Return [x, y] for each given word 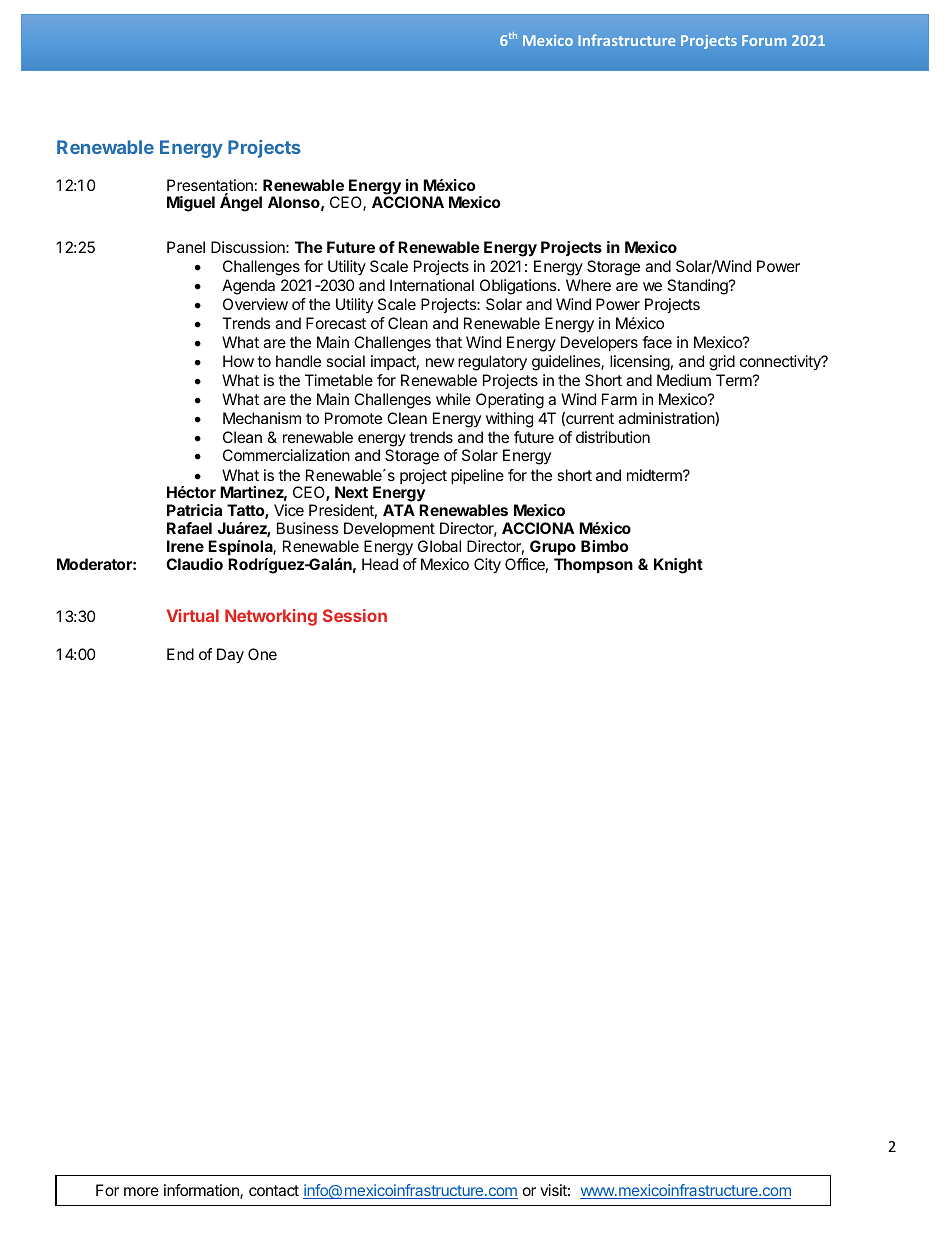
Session [355, 615]
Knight [678, 566]
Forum [764, 40]
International [432, 285]
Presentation [210, 186]
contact [274, 1190]
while [453, 399]
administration [667, 419]
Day [230, 656]
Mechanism [262, 418]
